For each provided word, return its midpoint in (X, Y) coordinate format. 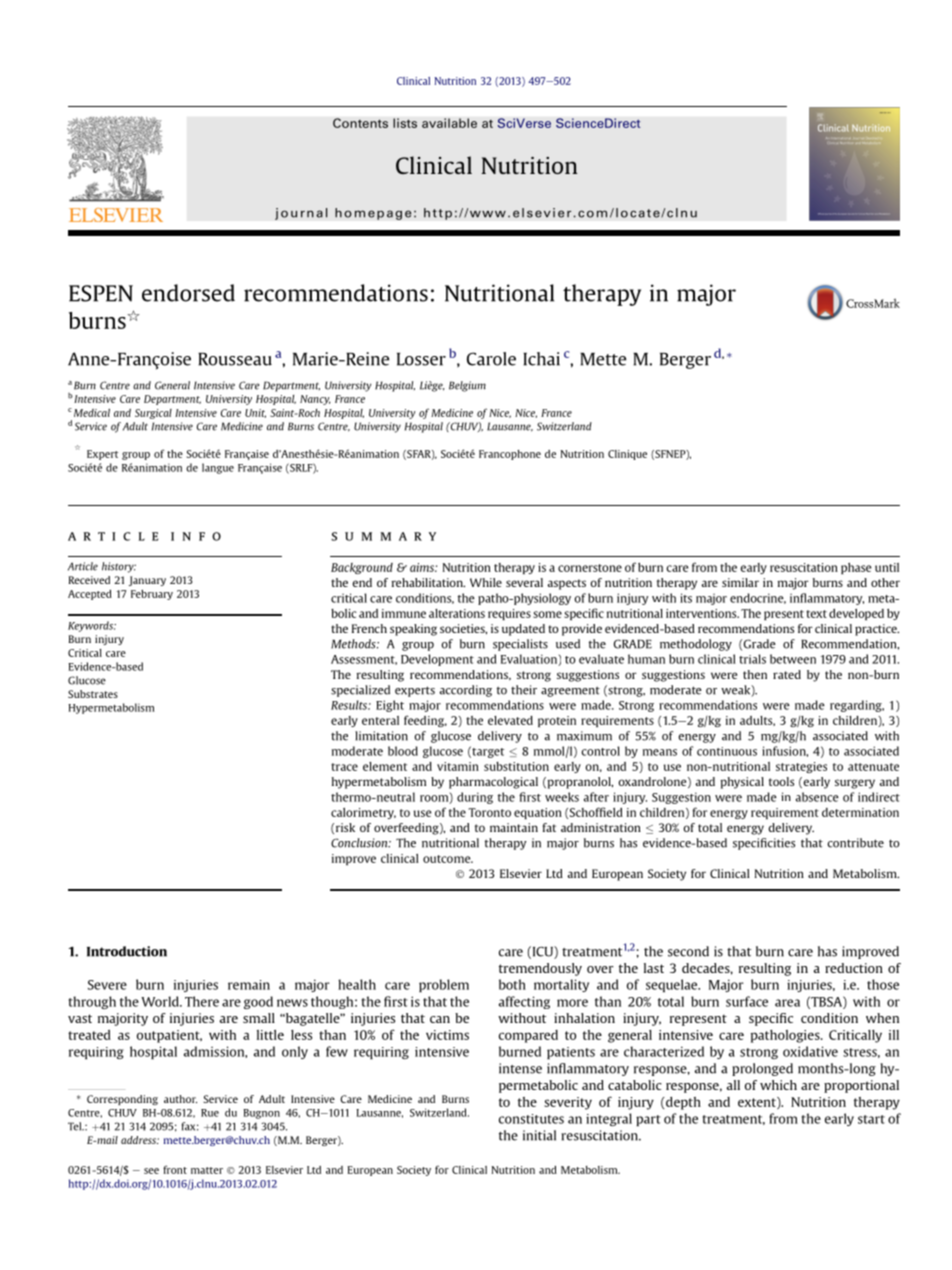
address (140, 1140)
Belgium (467, 386)
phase (856, 568)
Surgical (153, 414)
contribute (855, 843)
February (152, 595)
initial (539, 1135)
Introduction (127, 951)
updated (523, 630)
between (793, 659)
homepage (373, 214)
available (449, 123)
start (871, 1119)
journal (301, 214)
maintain (514, 827)
